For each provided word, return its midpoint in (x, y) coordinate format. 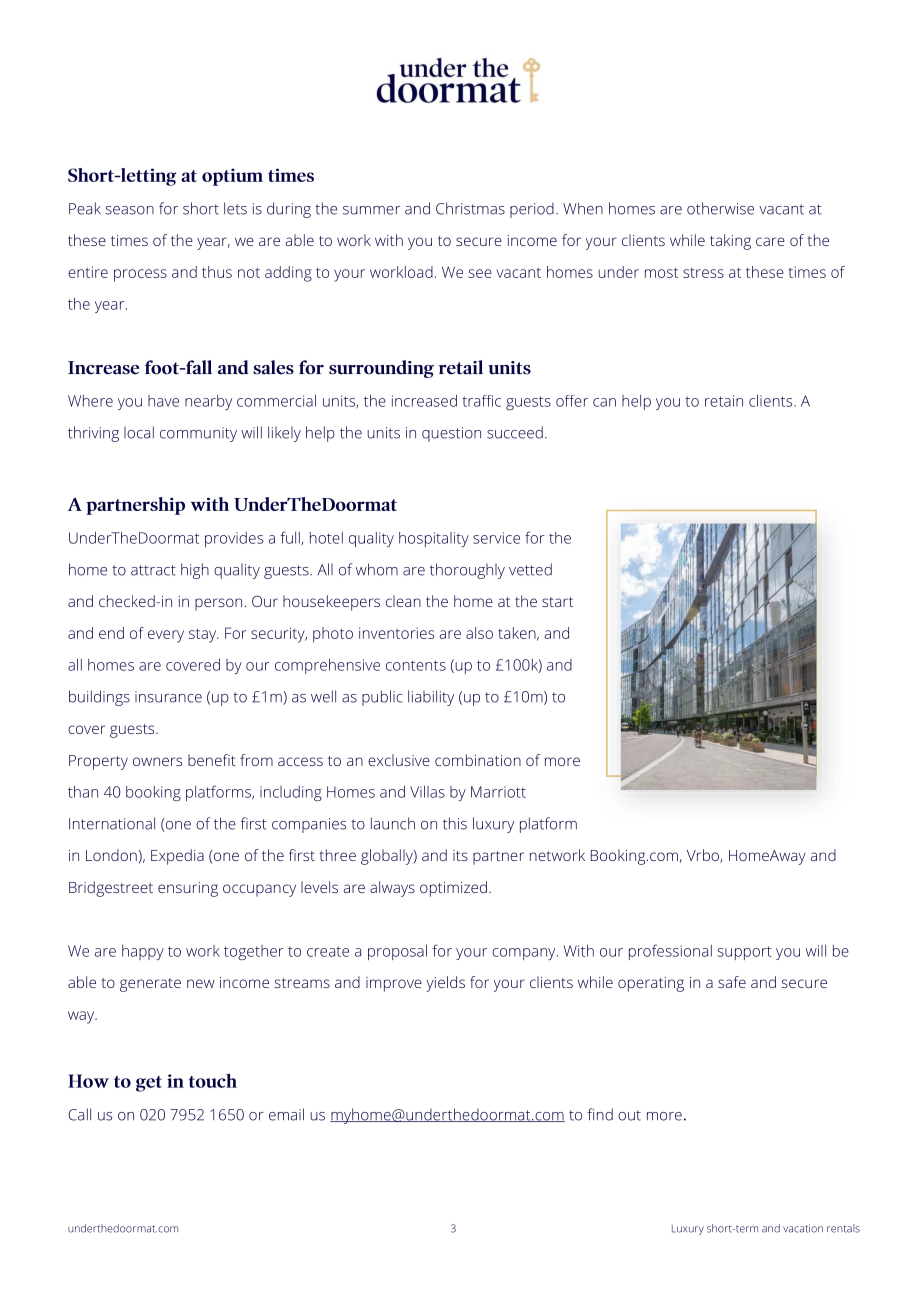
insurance (168, 697)
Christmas (470, 208)
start (557, 602)
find (600, 1114)
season (129, 210)
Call (79, 1114)
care (770, 241)
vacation (803, 1228)
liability (431, 698)
